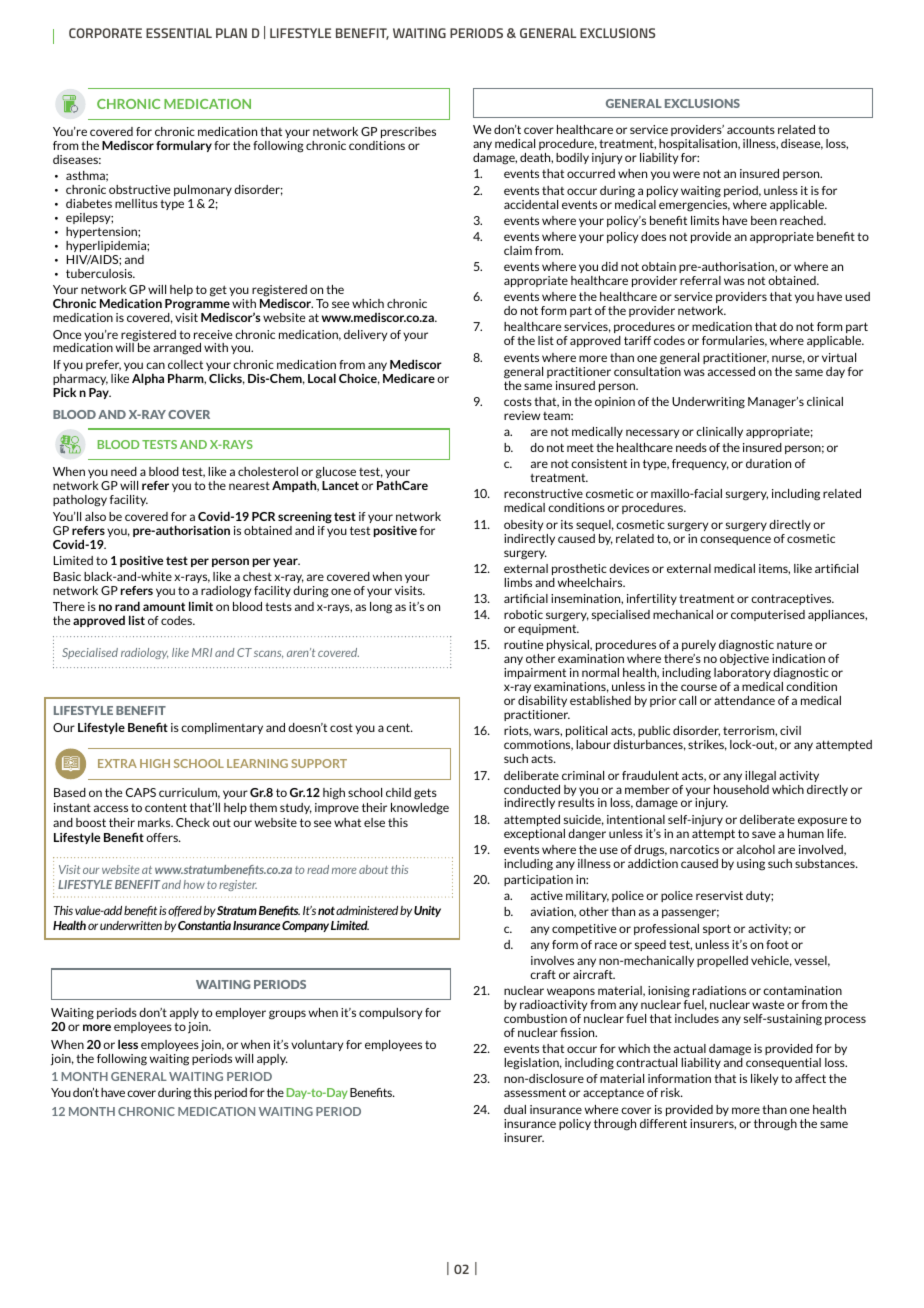 The width and height of the image is (924, 1308). What do you see at coordinates (408, 132) in the image?
I see `prescribes` at bounding box center [408, 132].
